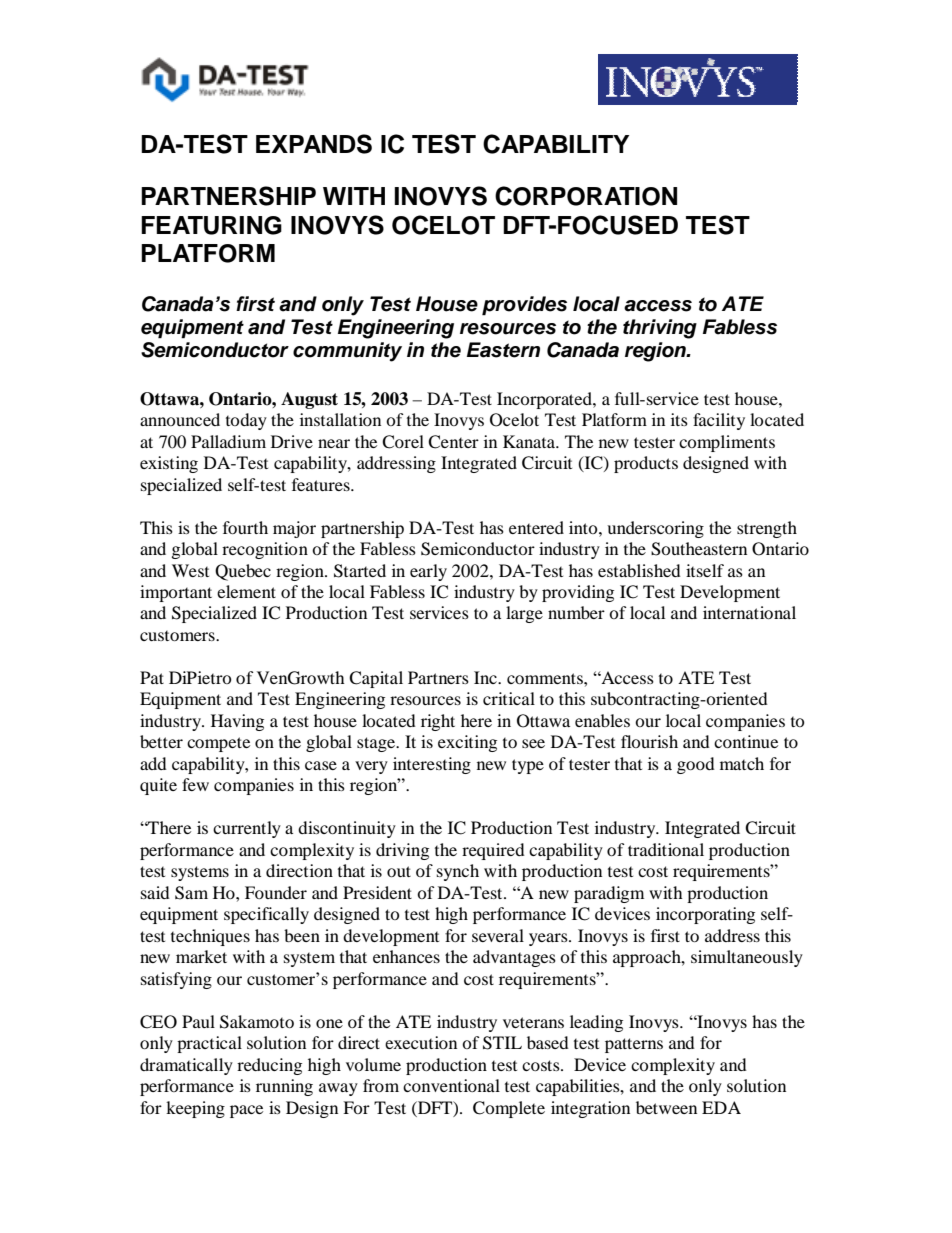 Image resolution: width=952 pixels, height=1233 pixels. I want to click on between, so click(666, 1107).
